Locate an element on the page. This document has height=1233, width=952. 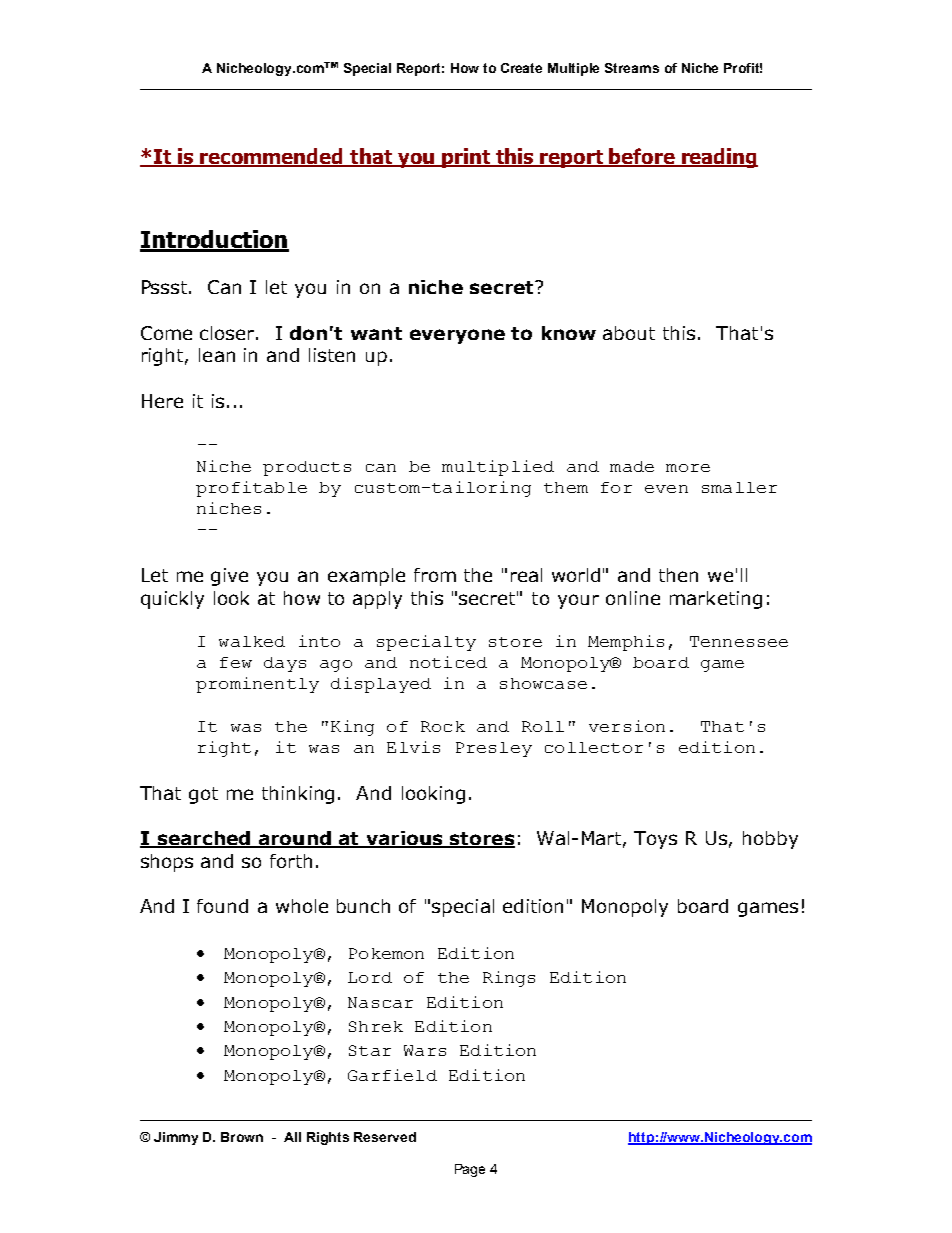
recommended is located at coordinates (272, 157).
